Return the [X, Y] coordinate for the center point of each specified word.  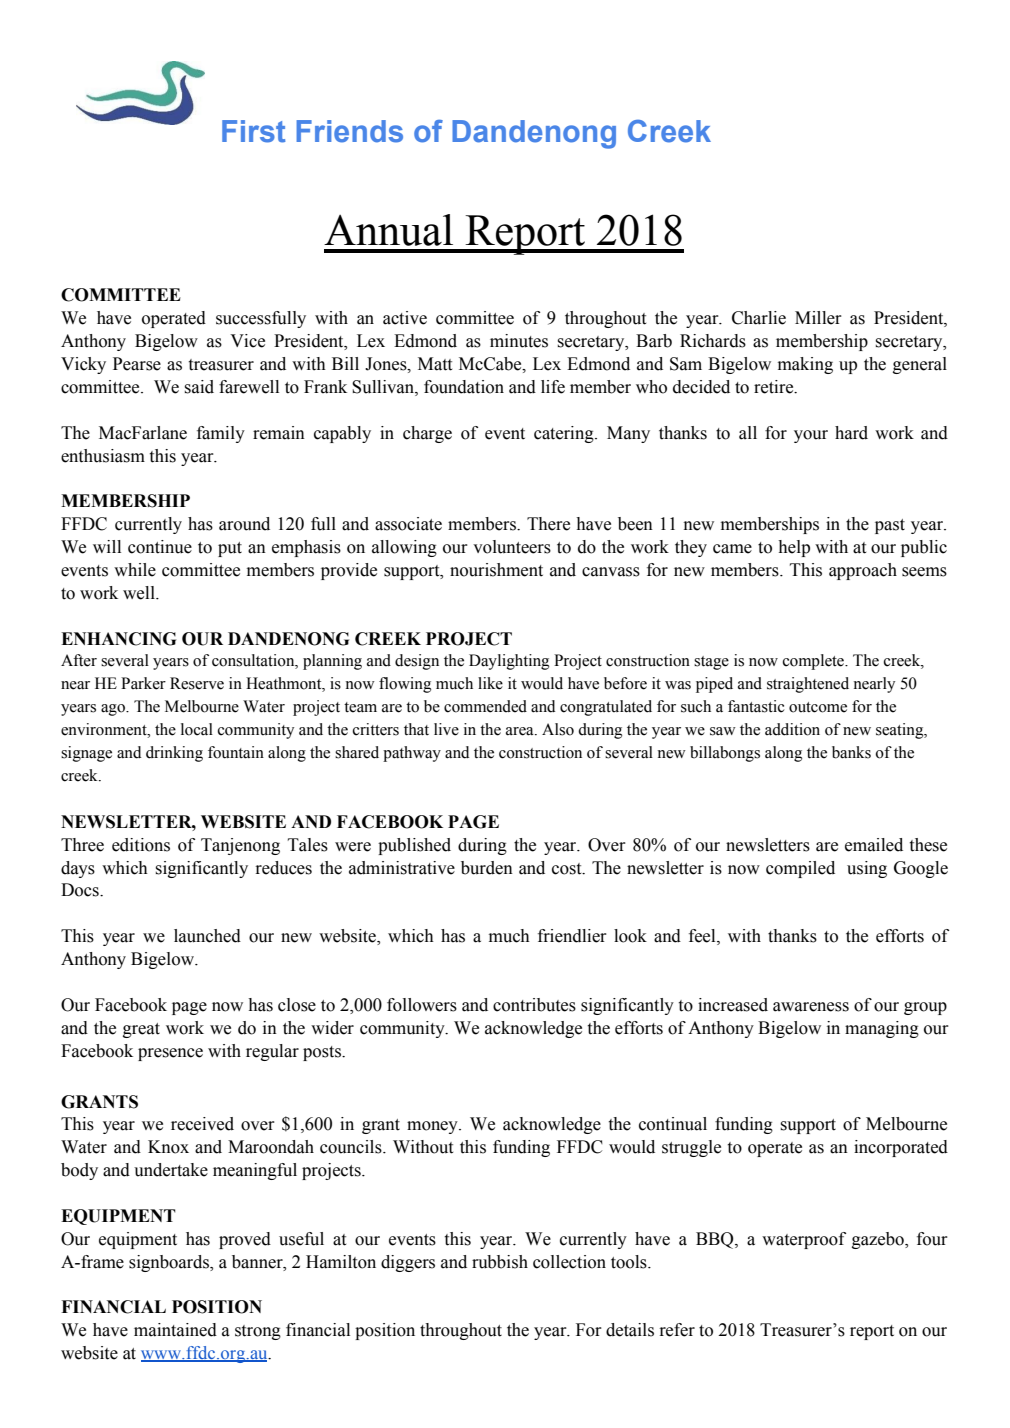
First [254, 131]
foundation [464, 387]
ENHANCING [118, 639]
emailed [874, 845]
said [199, 387]
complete [815, 662]
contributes [534, 1005]
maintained [175, 1330]
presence [170, 1054]
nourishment [496, 570]
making [805, 365]
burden [487, 868]
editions [141, 845]
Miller [818, 318]
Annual [388, 230]
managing [882, 1029]
